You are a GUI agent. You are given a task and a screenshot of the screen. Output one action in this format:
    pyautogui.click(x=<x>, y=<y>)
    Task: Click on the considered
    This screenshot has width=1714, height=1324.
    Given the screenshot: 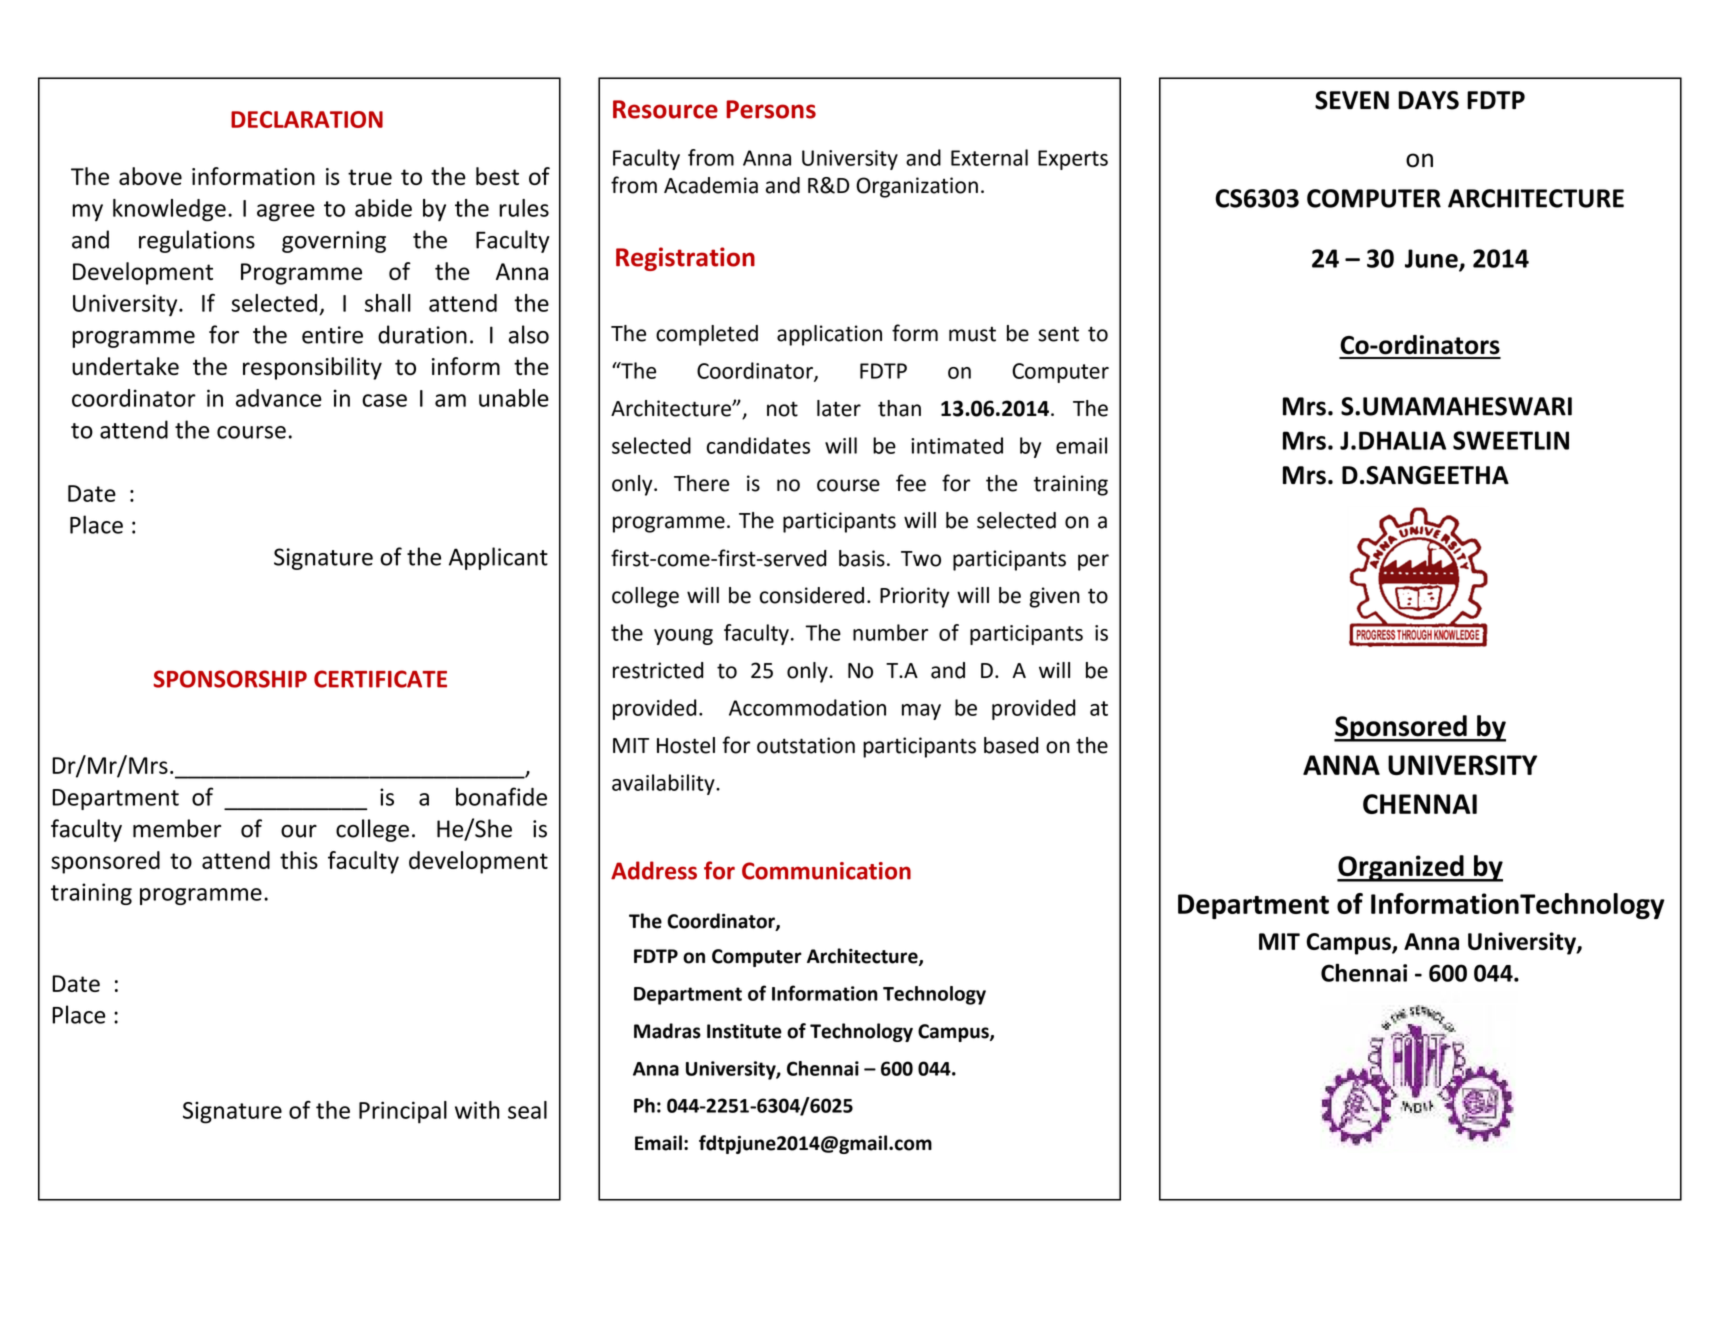 What is the action you would take?
    pyautogui.click(x=812, y=595)
